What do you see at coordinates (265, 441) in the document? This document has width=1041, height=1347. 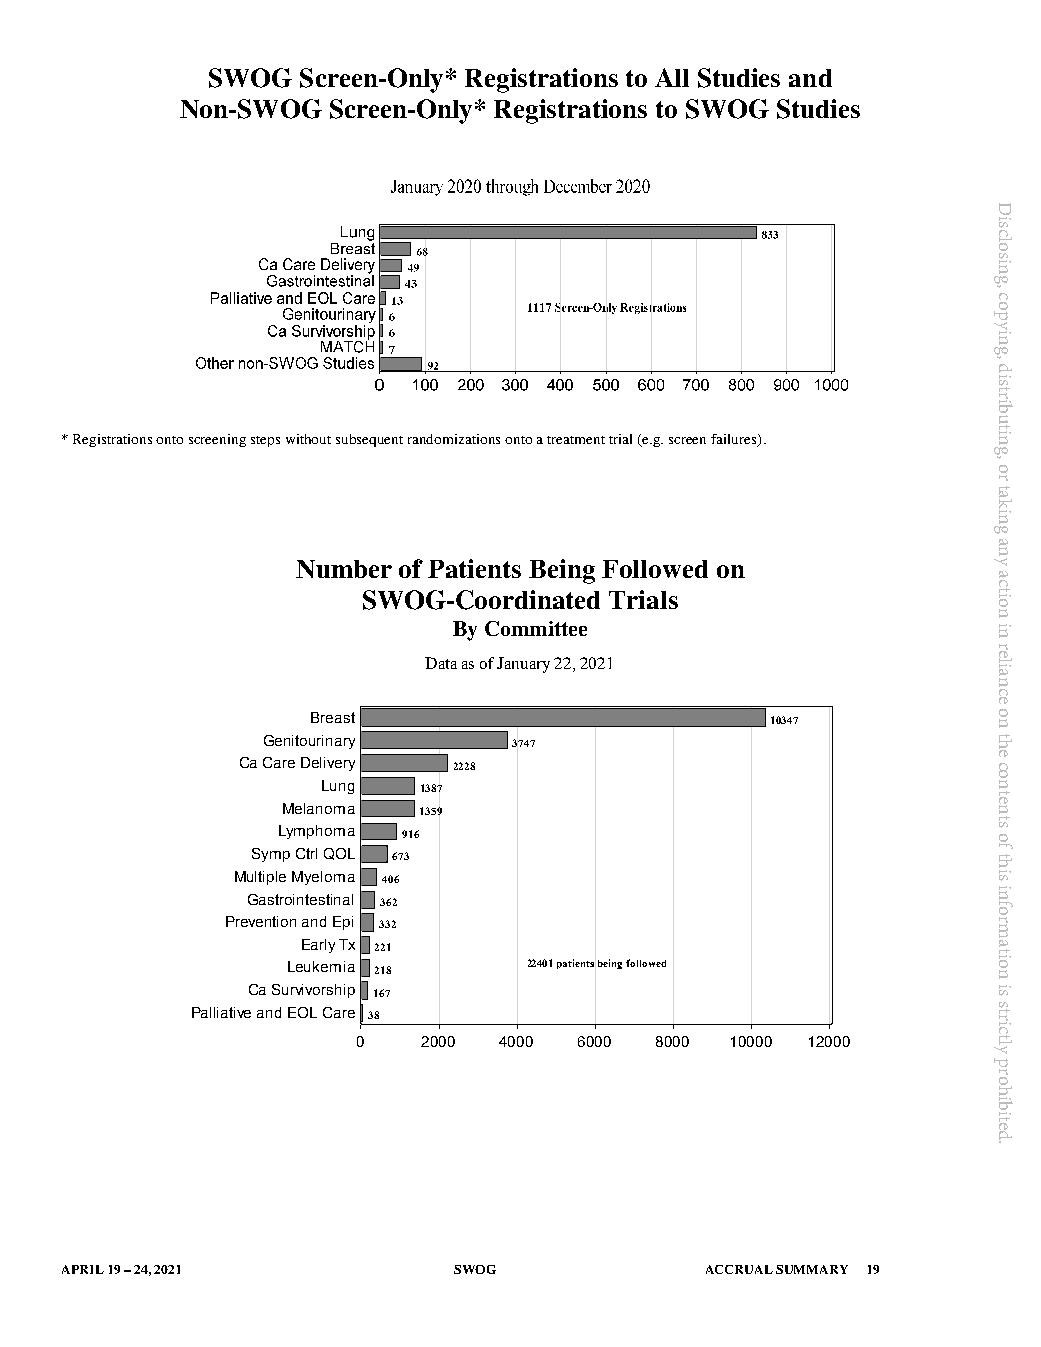 I see `steps` at bounding box center [265, 441].
